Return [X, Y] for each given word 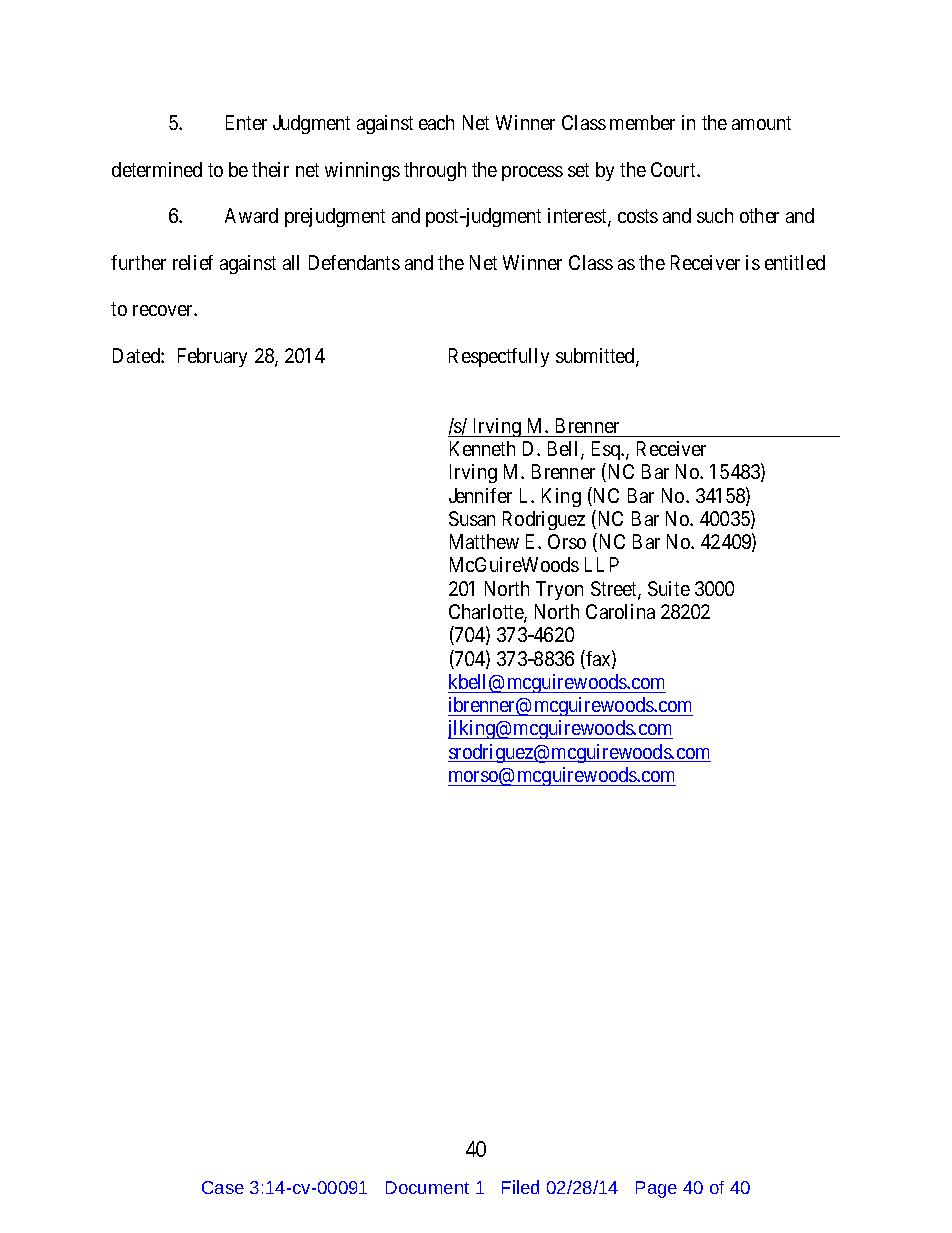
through [435, 171]
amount [761, 123]
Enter [246, 122]
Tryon [559, 590]
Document [427, 1187]
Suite [669, 588]
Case [223, 1187]
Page [656, 1189]
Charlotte [487, 613]
